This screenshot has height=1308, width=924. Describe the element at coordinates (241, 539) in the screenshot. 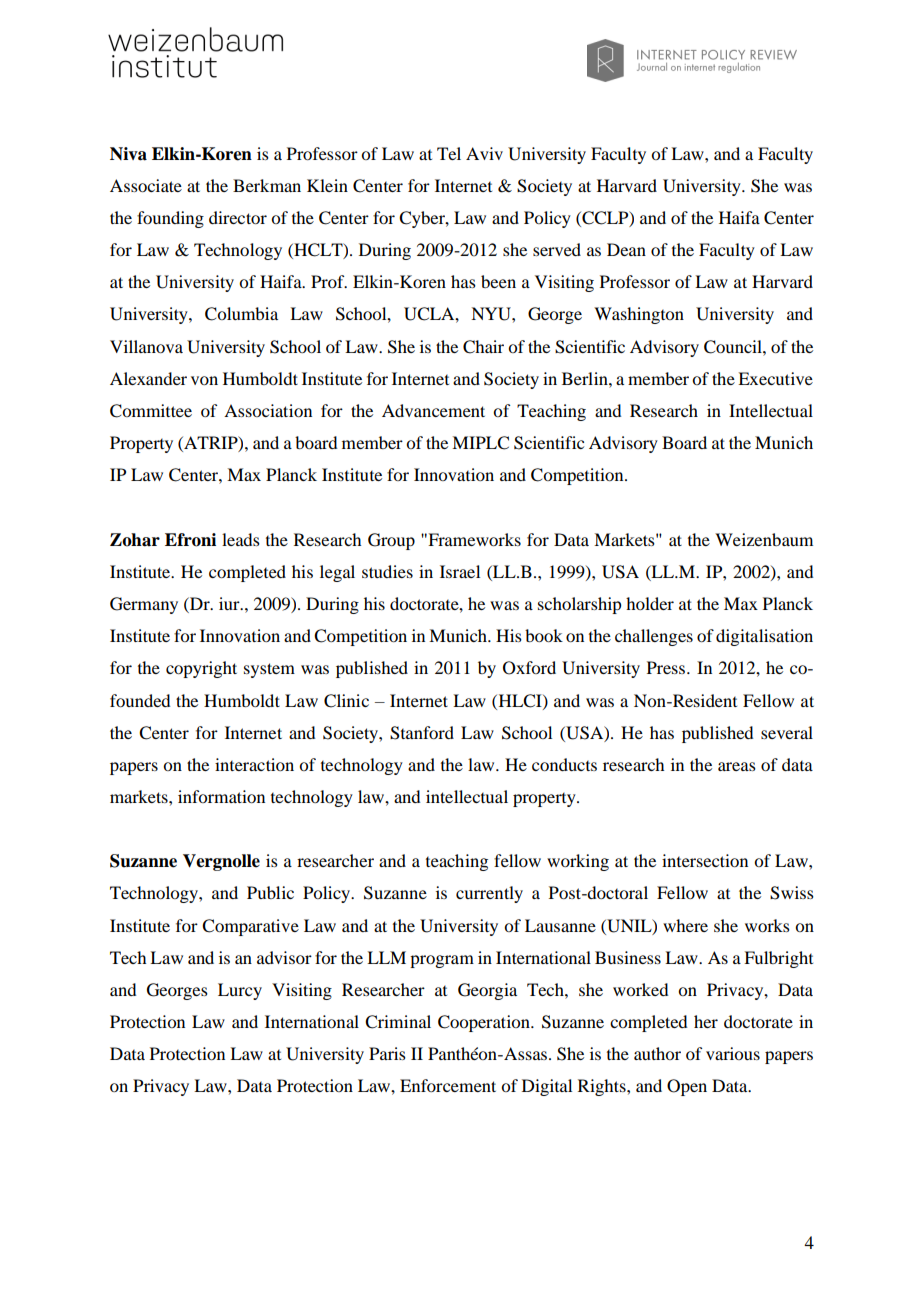

I see `leads` at that location.
